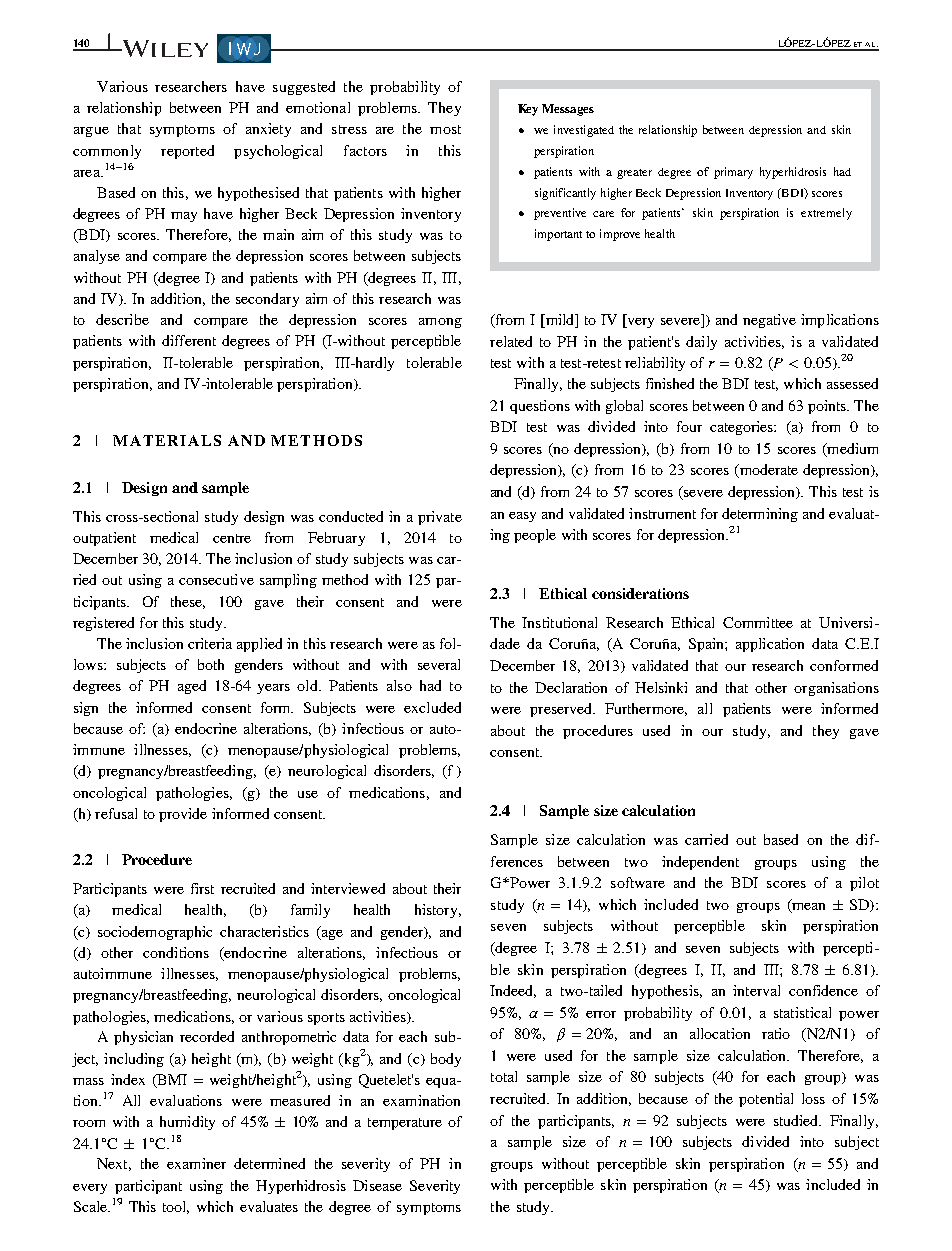 This screenshot has width=952, height=1251. Describe the element at coordinates (445, 129) in the screenshot. I see `most` at that location.
